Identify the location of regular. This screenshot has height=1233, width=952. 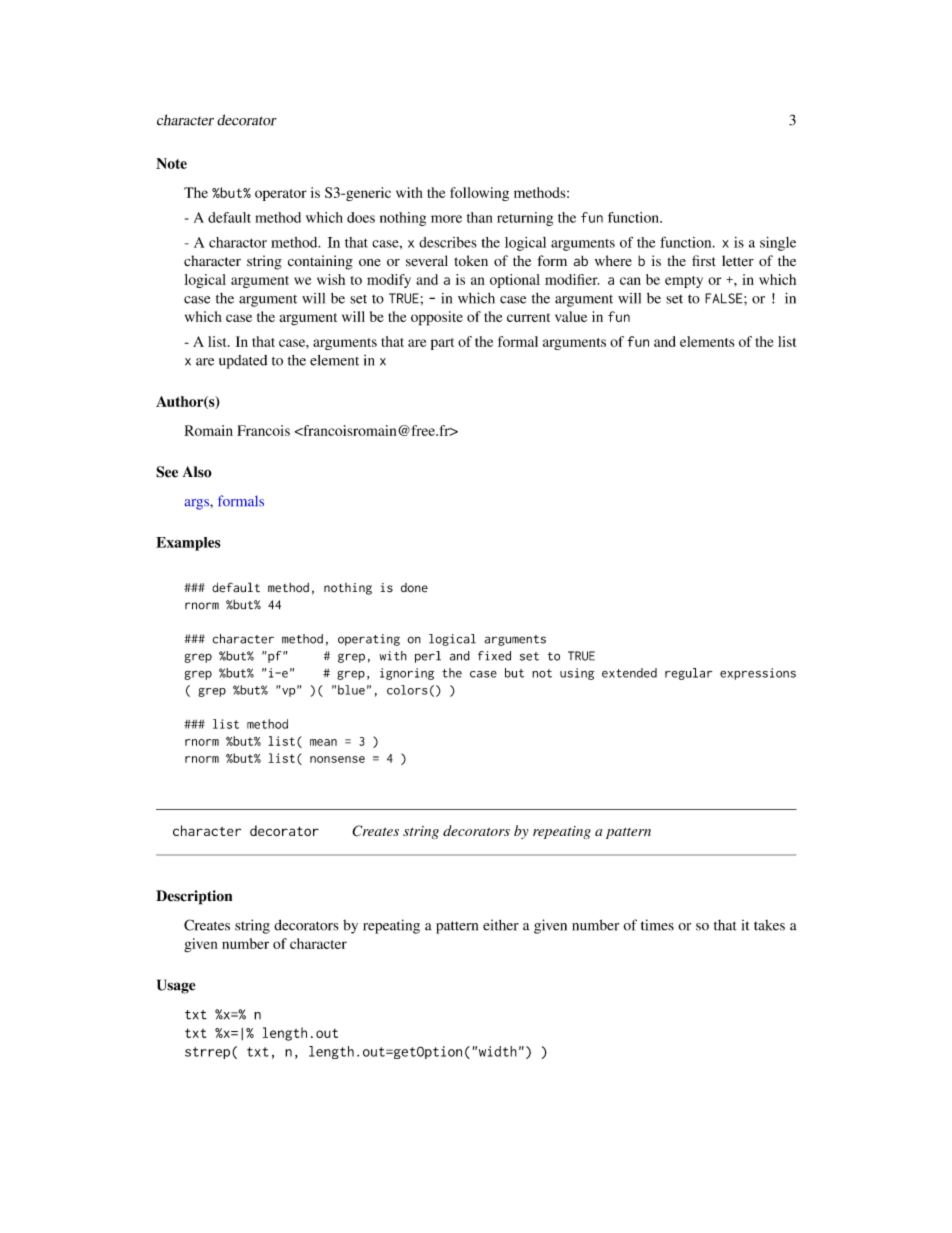
(688, 674).
